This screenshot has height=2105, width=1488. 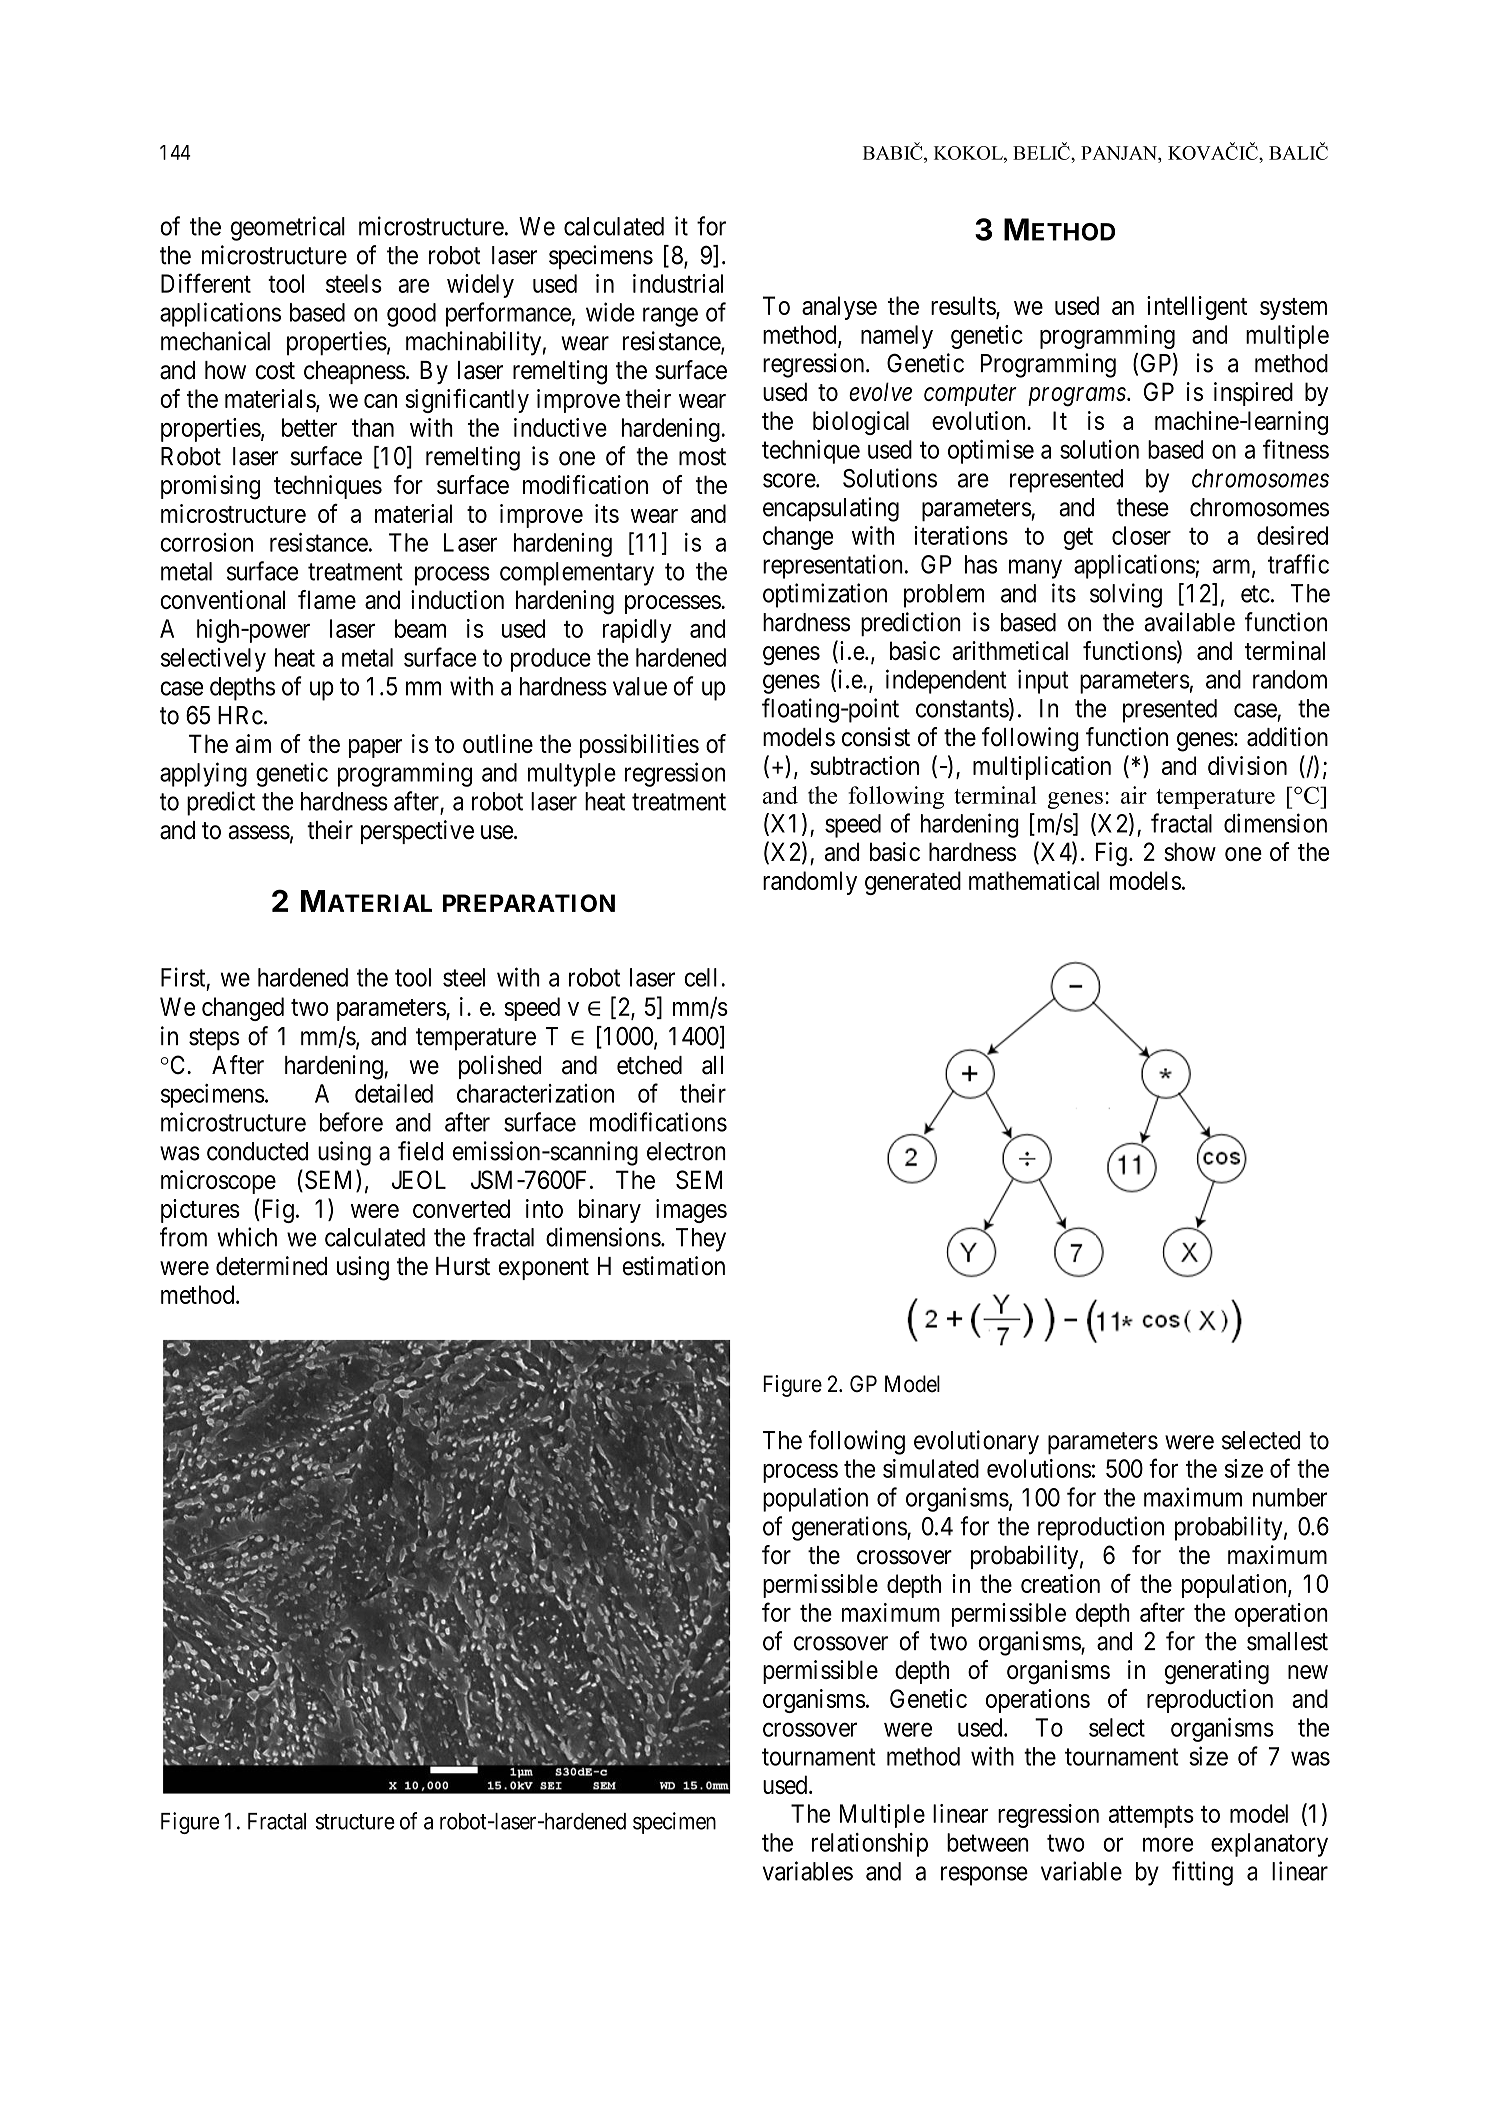 I want to click on industrial, so click(x=678, y=283).
